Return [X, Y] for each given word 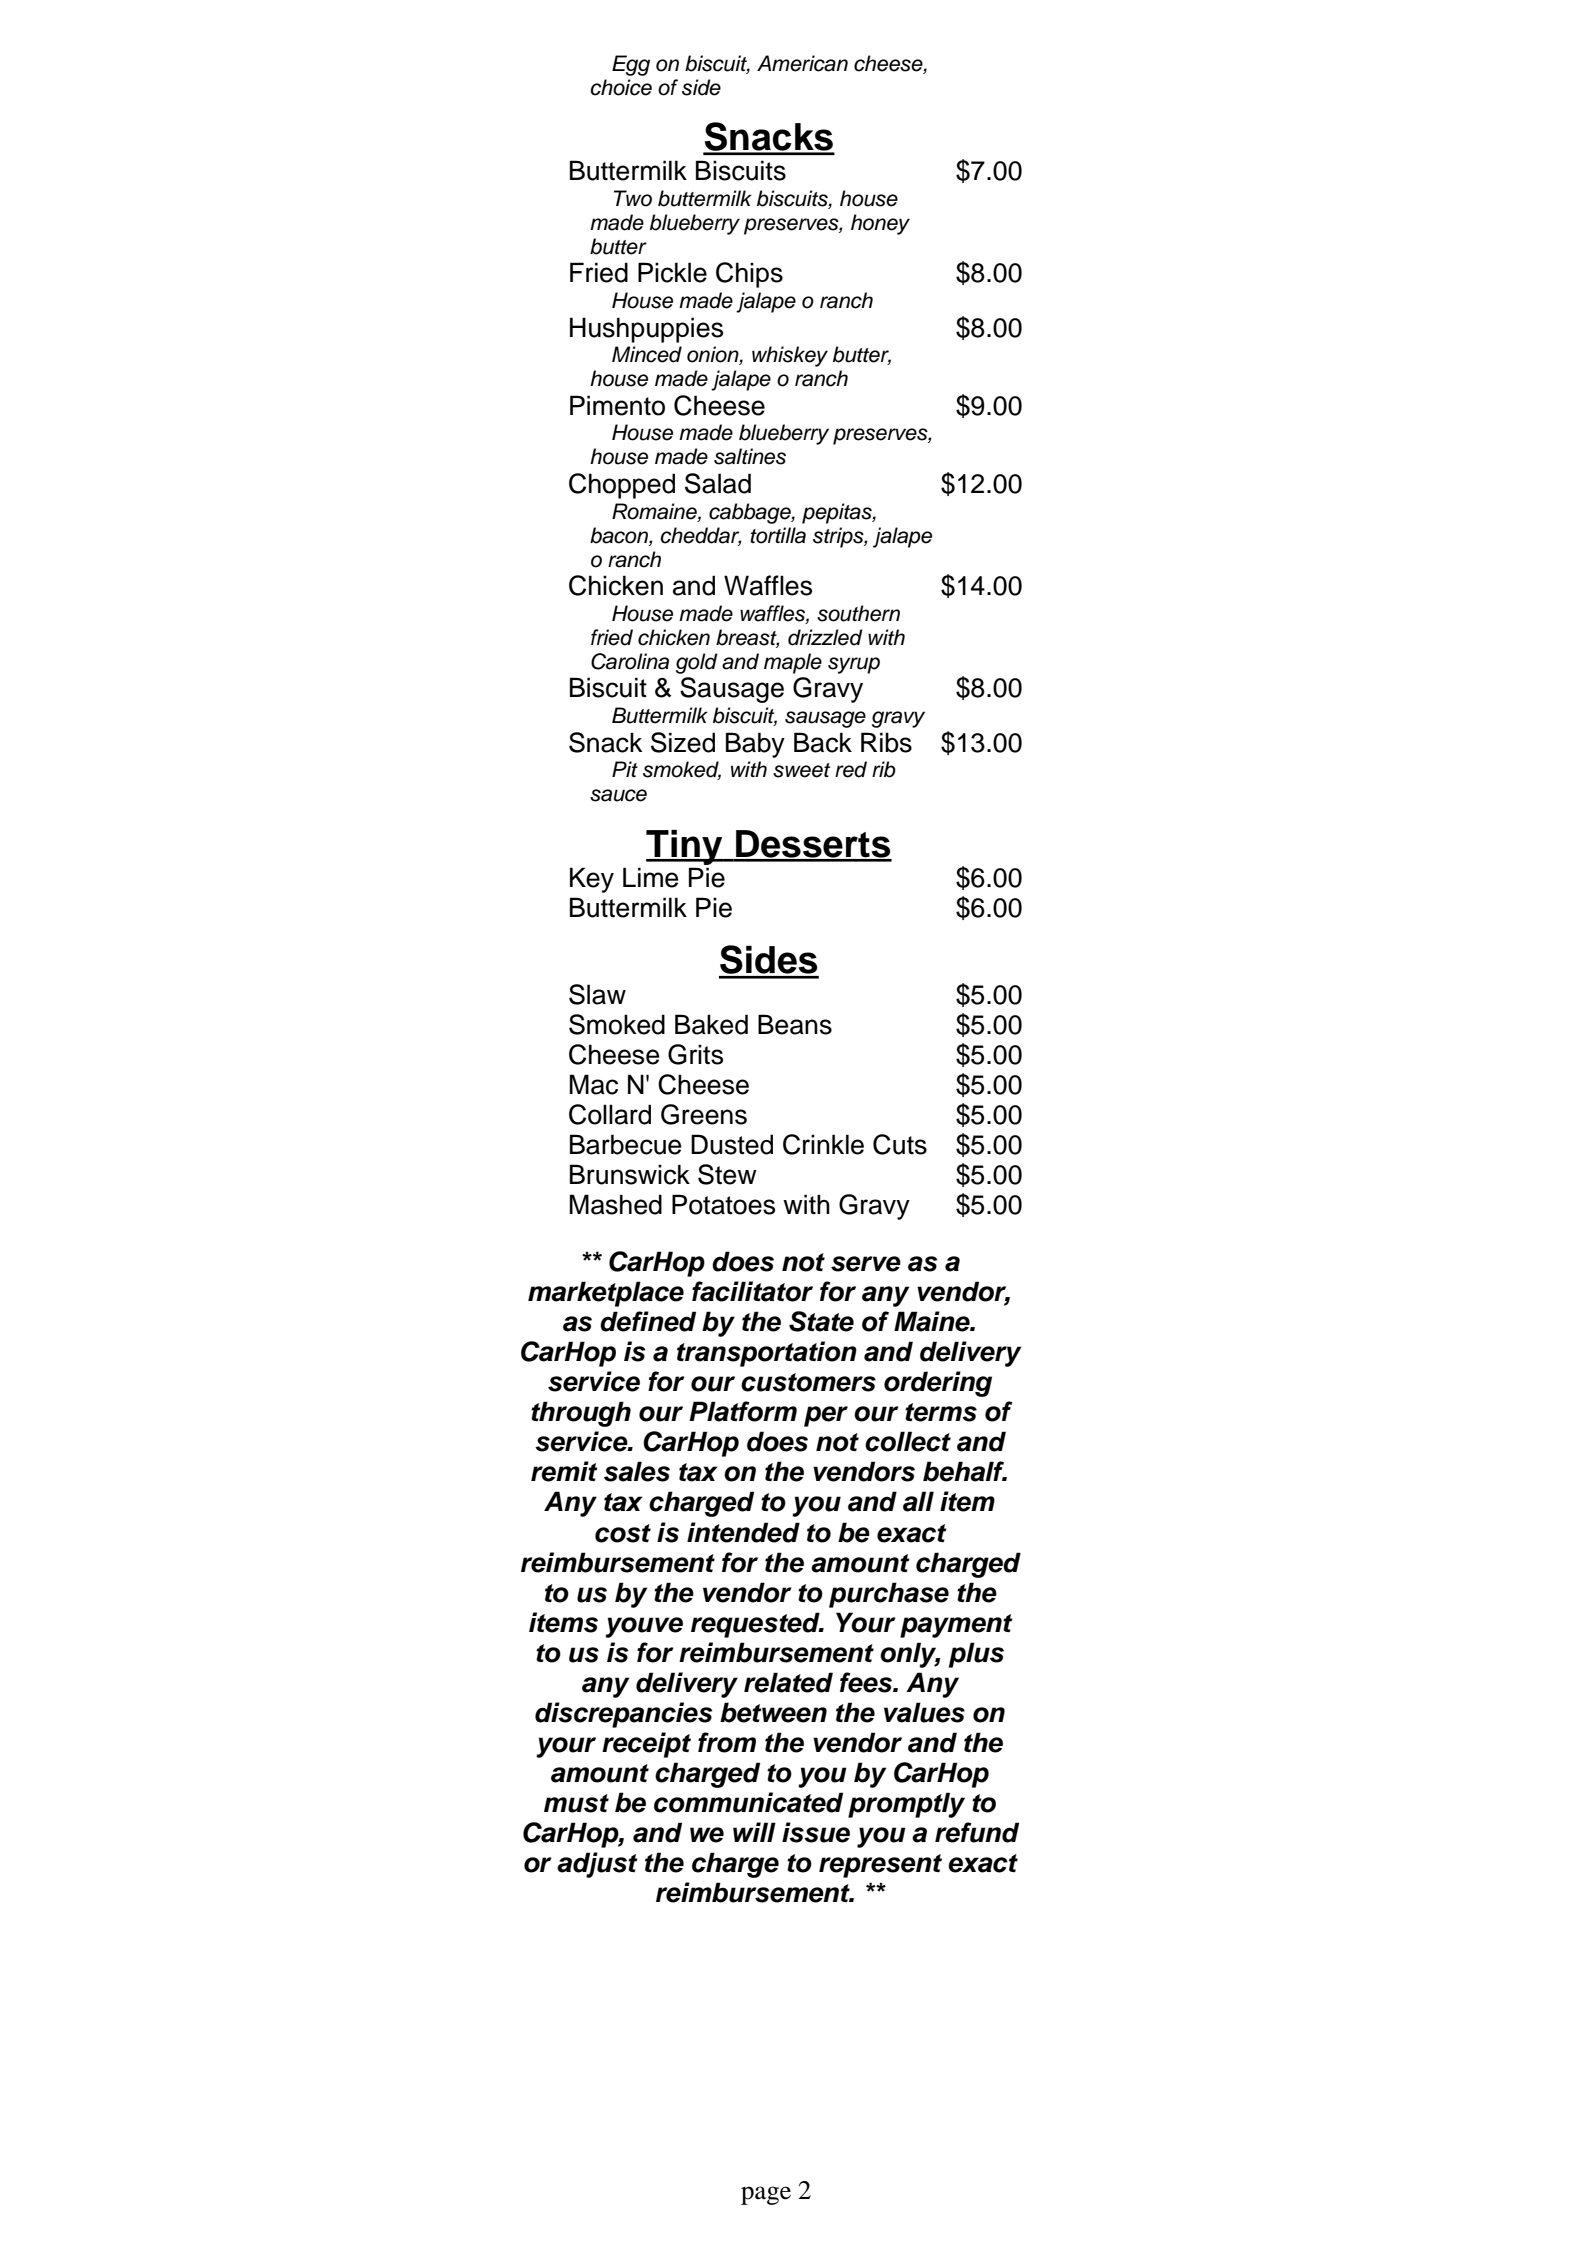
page [766, 2195]
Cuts [900, 1144]
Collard [610, 1114]
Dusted [732, 1144]
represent [880, 1866]
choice [621, 87]
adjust [597, 1865]
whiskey [790, 356]
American [802, 63]
